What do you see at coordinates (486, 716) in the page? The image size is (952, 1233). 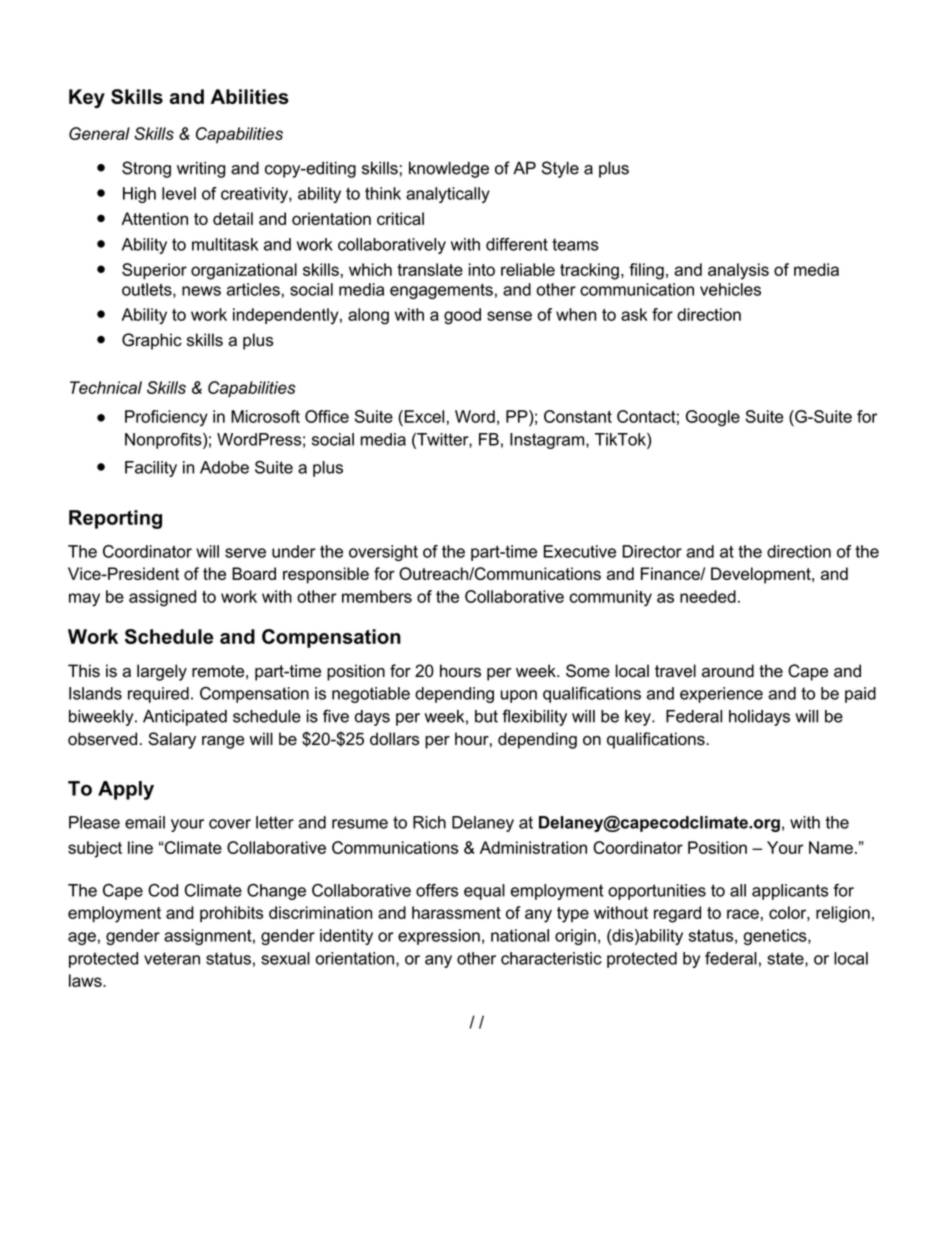 I see `but` at bounding box center [486, 716].
